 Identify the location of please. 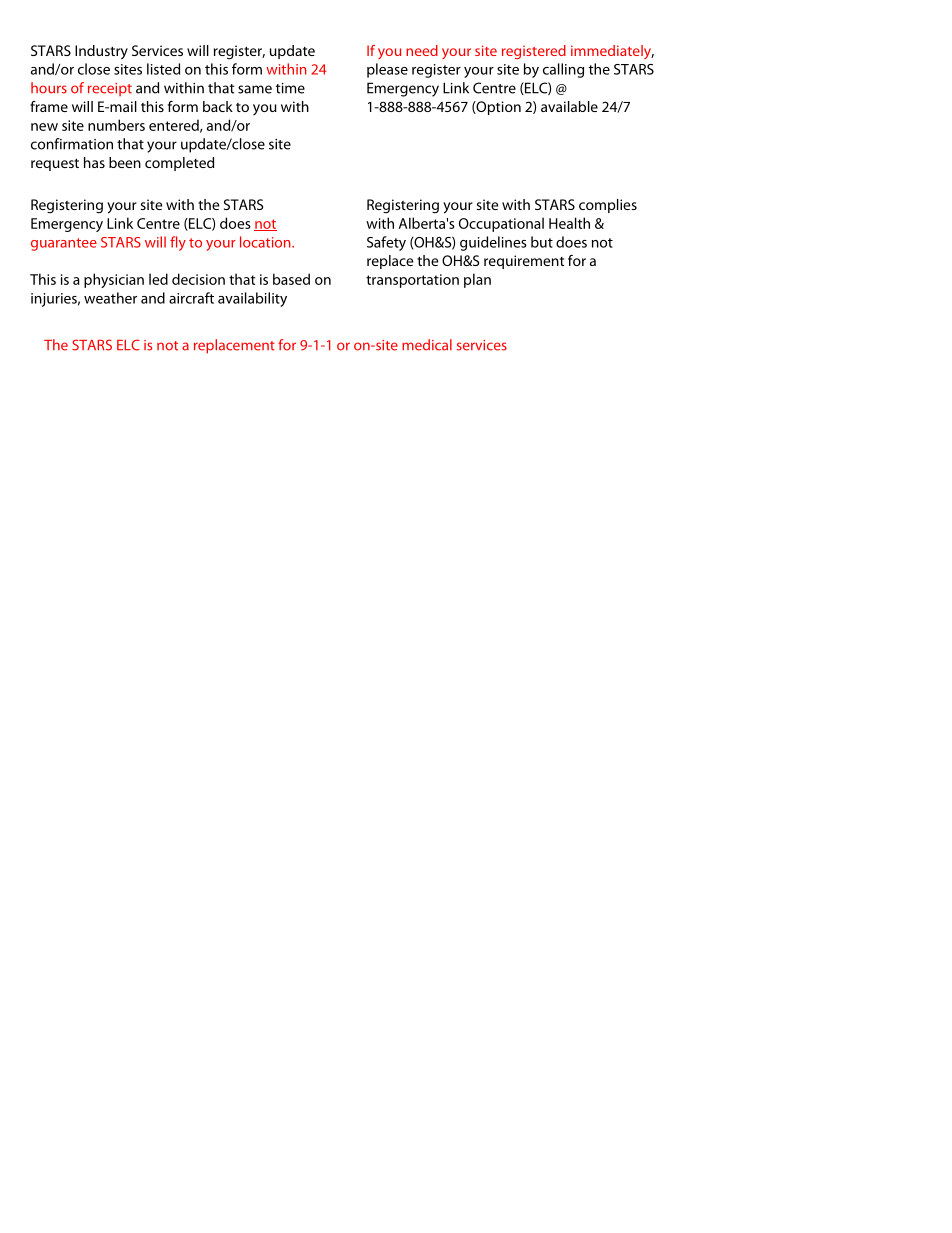
(387, 70).
